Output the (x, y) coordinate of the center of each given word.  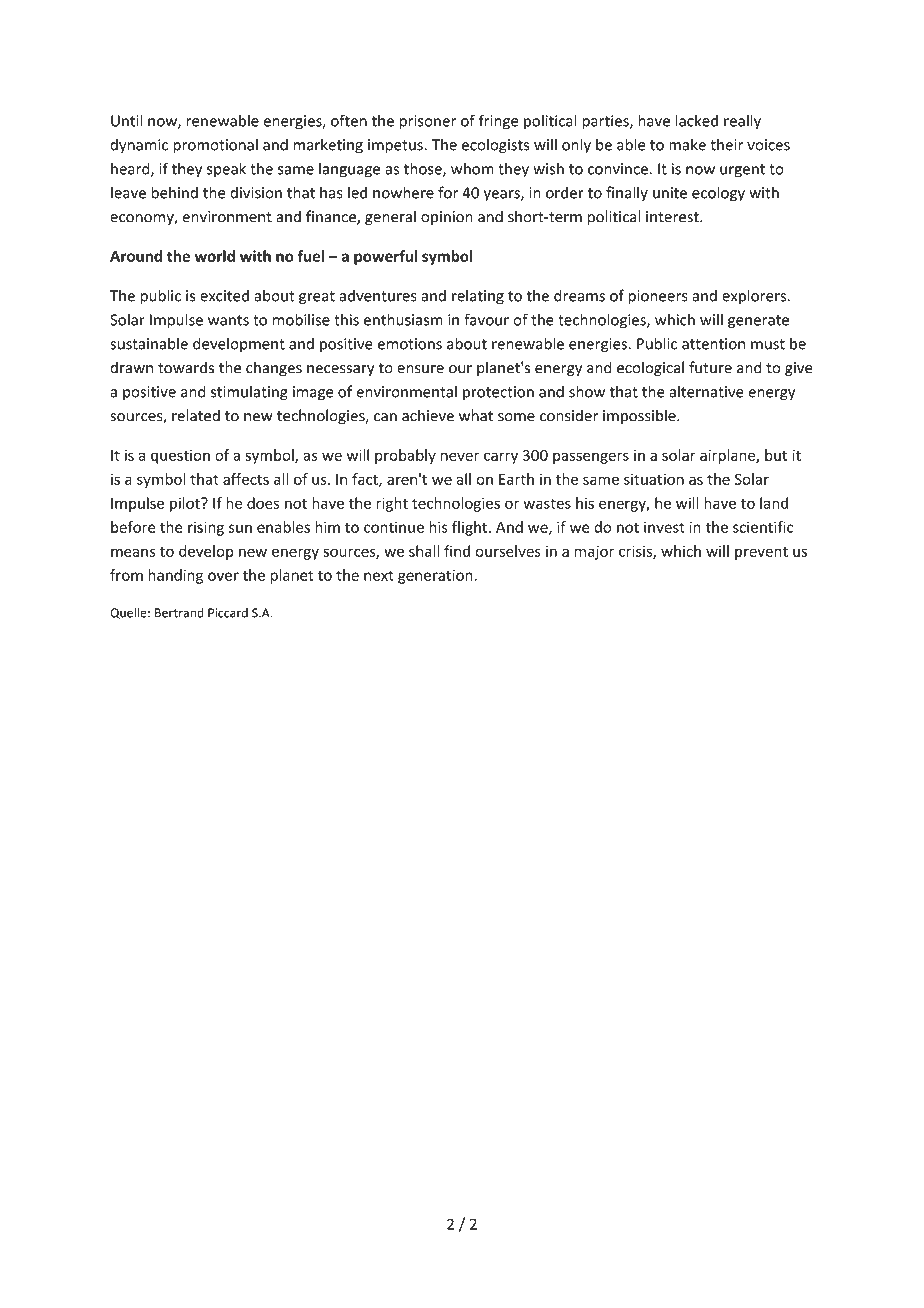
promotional (215, 146)
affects (246, 479)
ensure (420, 369)
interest (673, 217)
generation (436, 576)
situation (654, 479)
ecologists (495, 146)
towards (186, 367)
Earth (516, 479)
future (710, 367)
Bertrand (179, 612)
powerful (385, 257)
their (726, 144)
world (214, 256)
